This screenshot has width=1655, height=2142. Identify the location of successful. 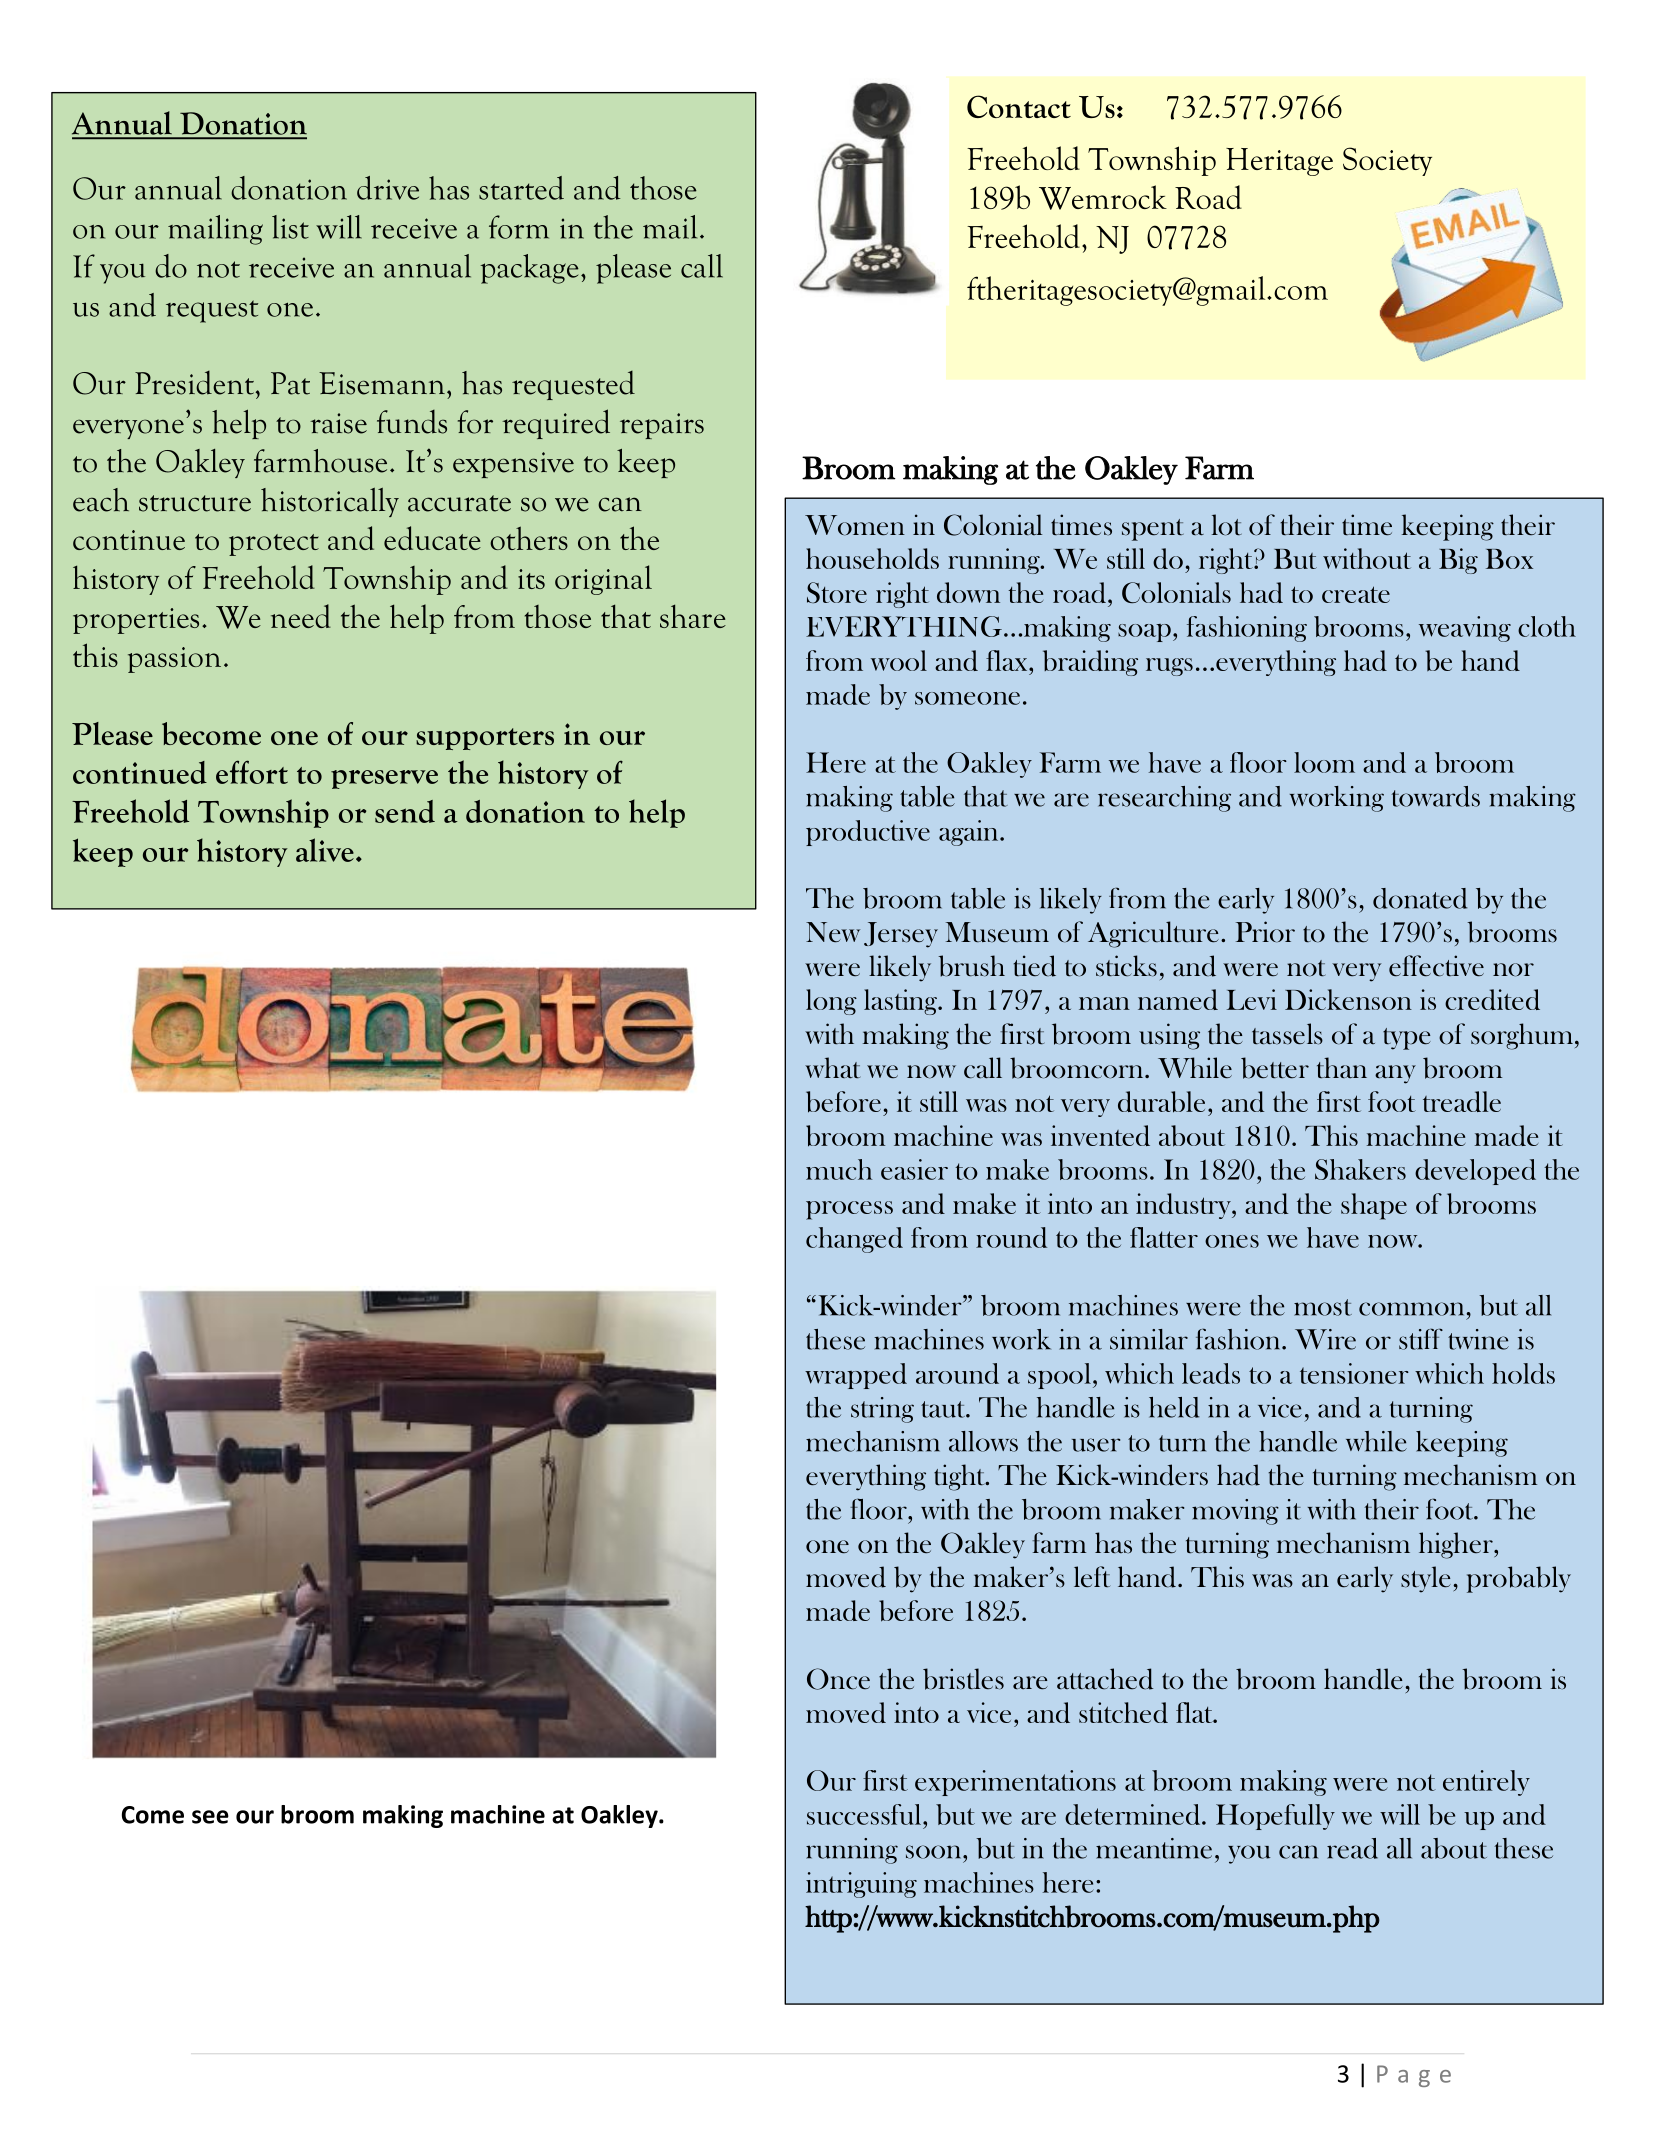
(865, 1814).
